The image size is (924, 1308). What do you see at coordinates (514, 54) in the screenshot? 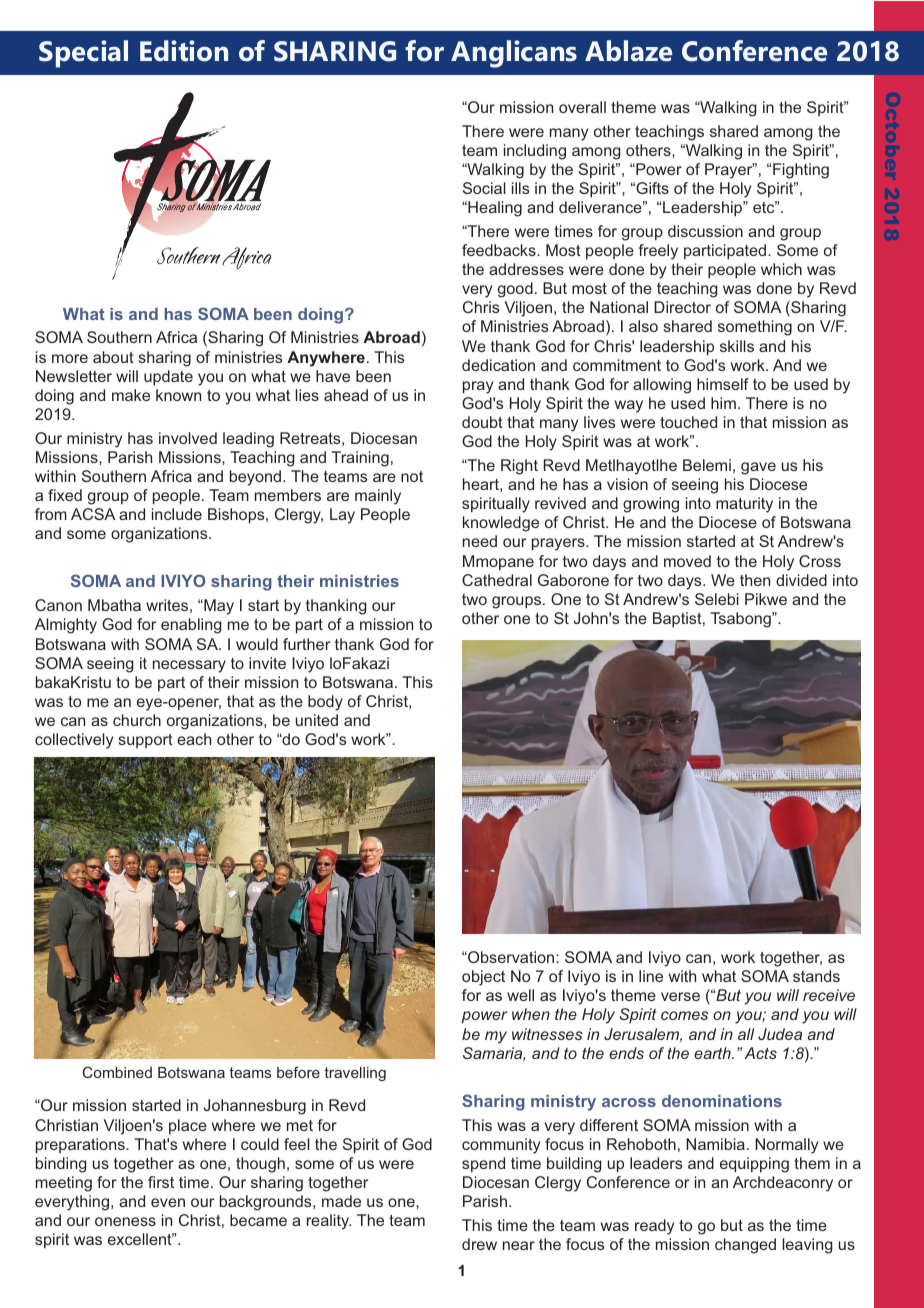
I see `Anglicans` at bounding box center [514, 54].
